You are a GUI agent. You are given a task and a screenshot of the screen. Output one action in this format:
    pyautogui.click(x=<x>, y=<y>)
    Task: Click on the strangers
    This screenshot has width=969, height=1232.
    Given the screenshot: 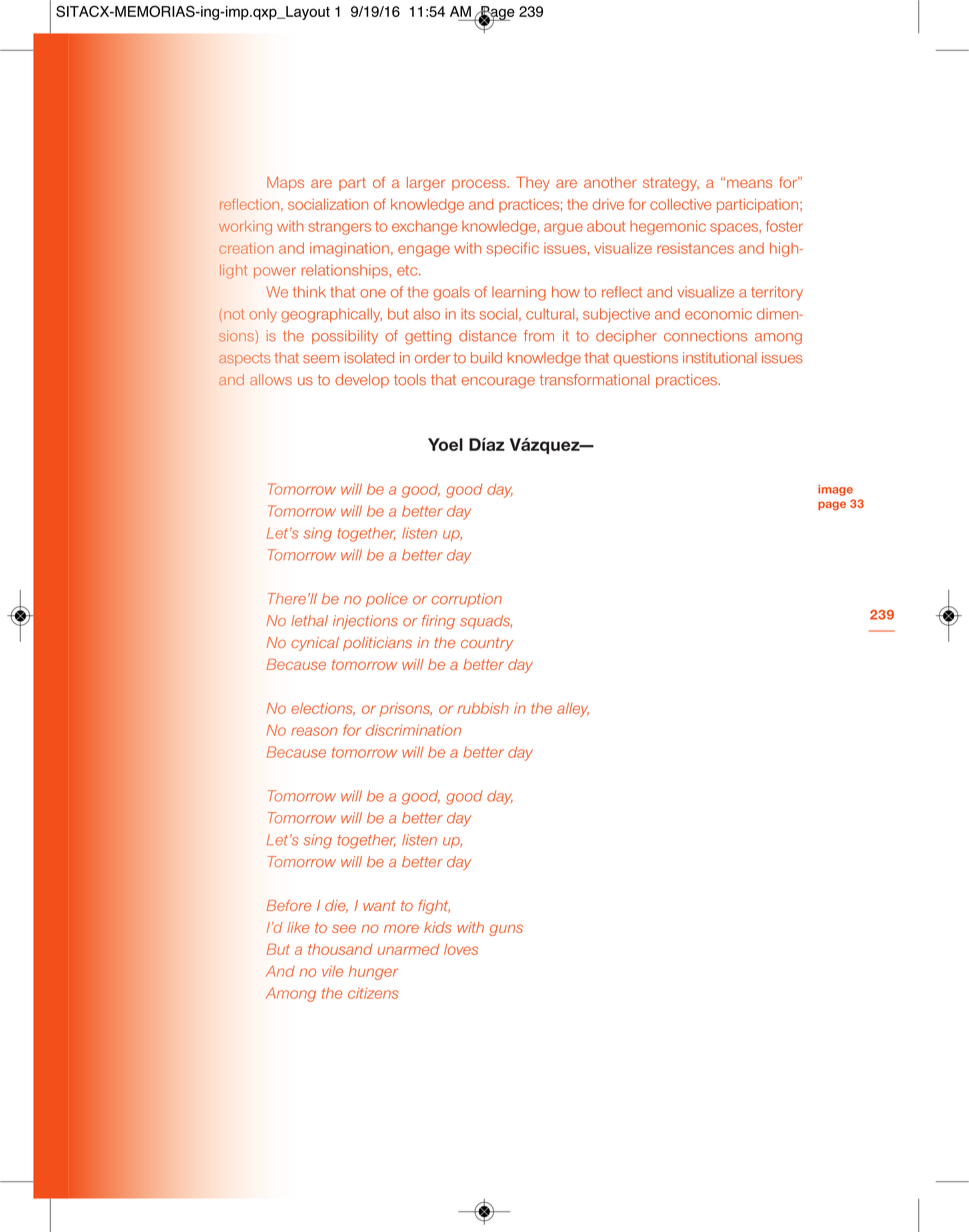 What is the action you would take?
    pyautogui.click(x=339, y=228)
